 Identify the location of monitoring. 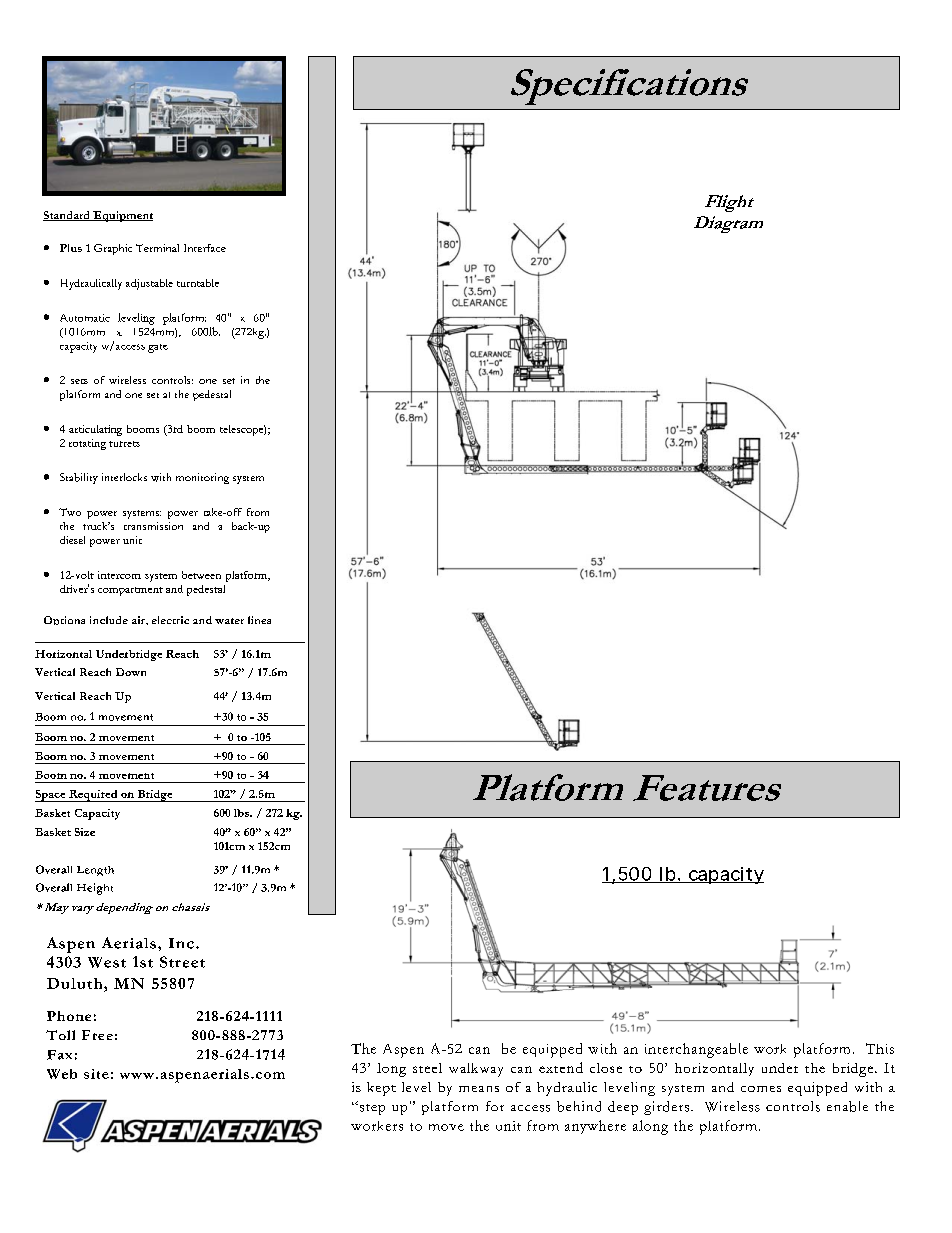
(202, 478).
